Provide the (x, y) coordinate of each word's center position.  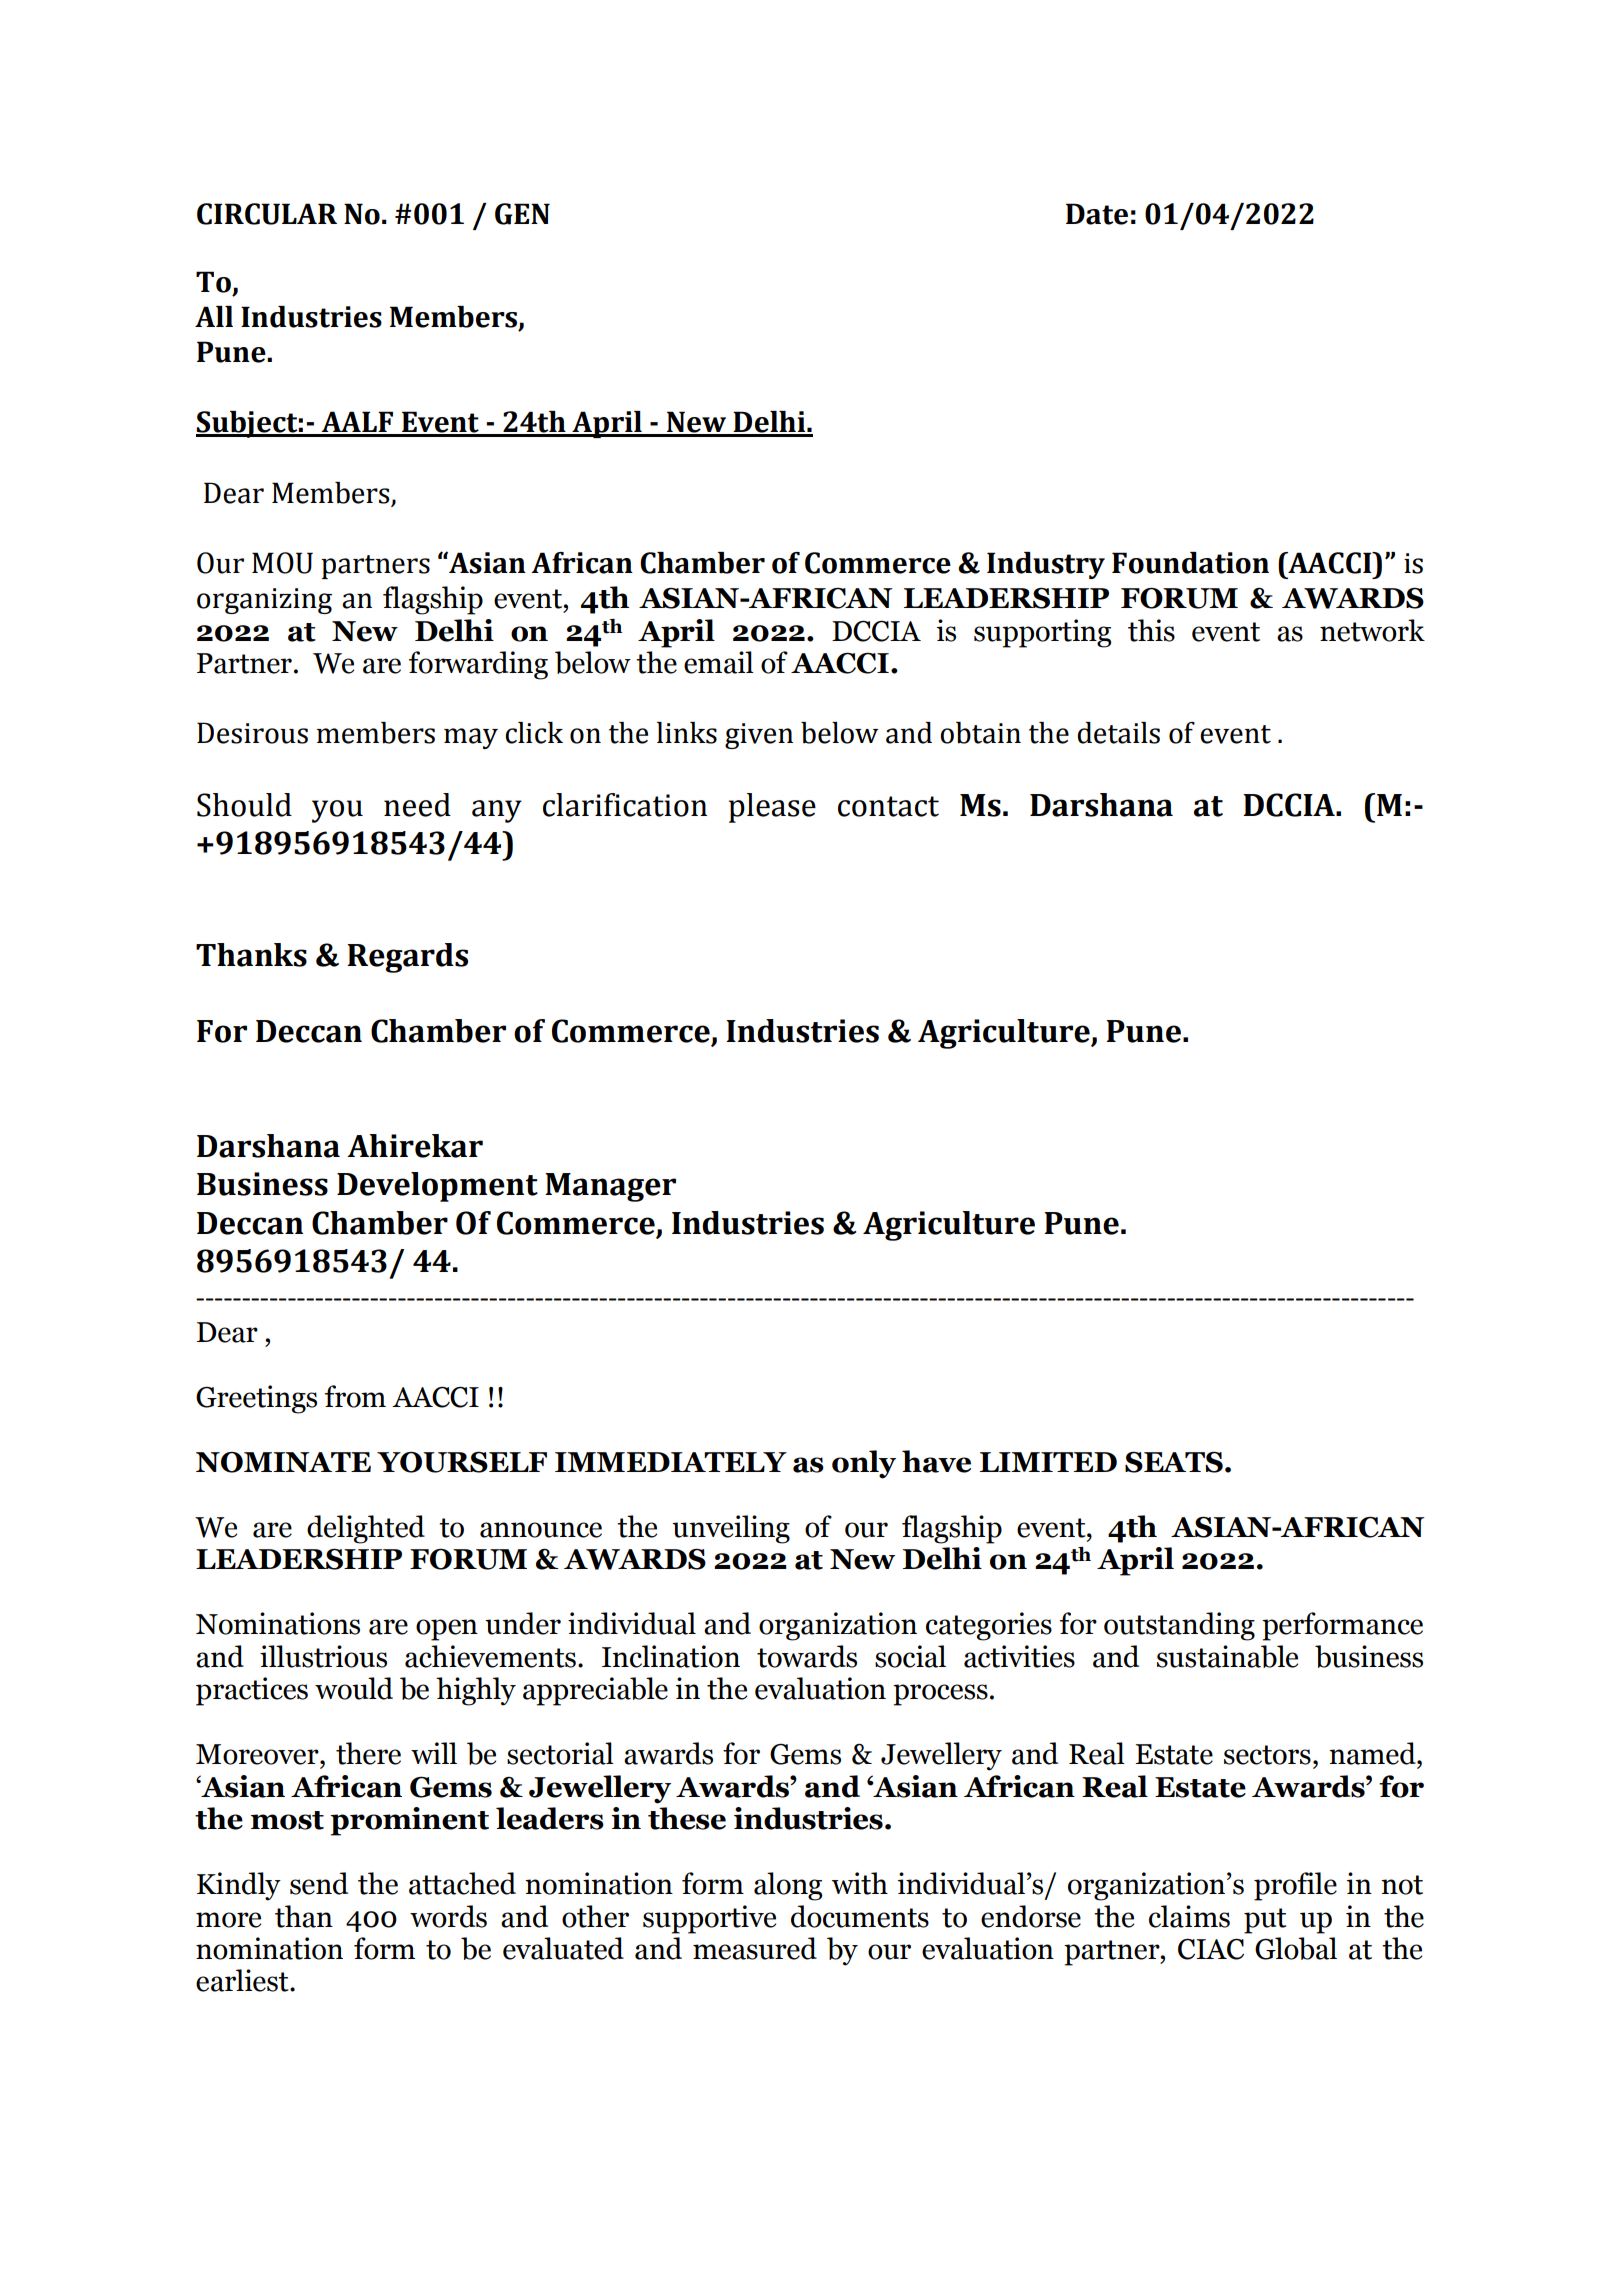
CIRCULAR (267, 214)
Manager (610, 1187)
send (319, 1883)
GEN (522, 214)
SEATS (1174, 1462)
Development (437, 1187)
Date (1097, 214)
